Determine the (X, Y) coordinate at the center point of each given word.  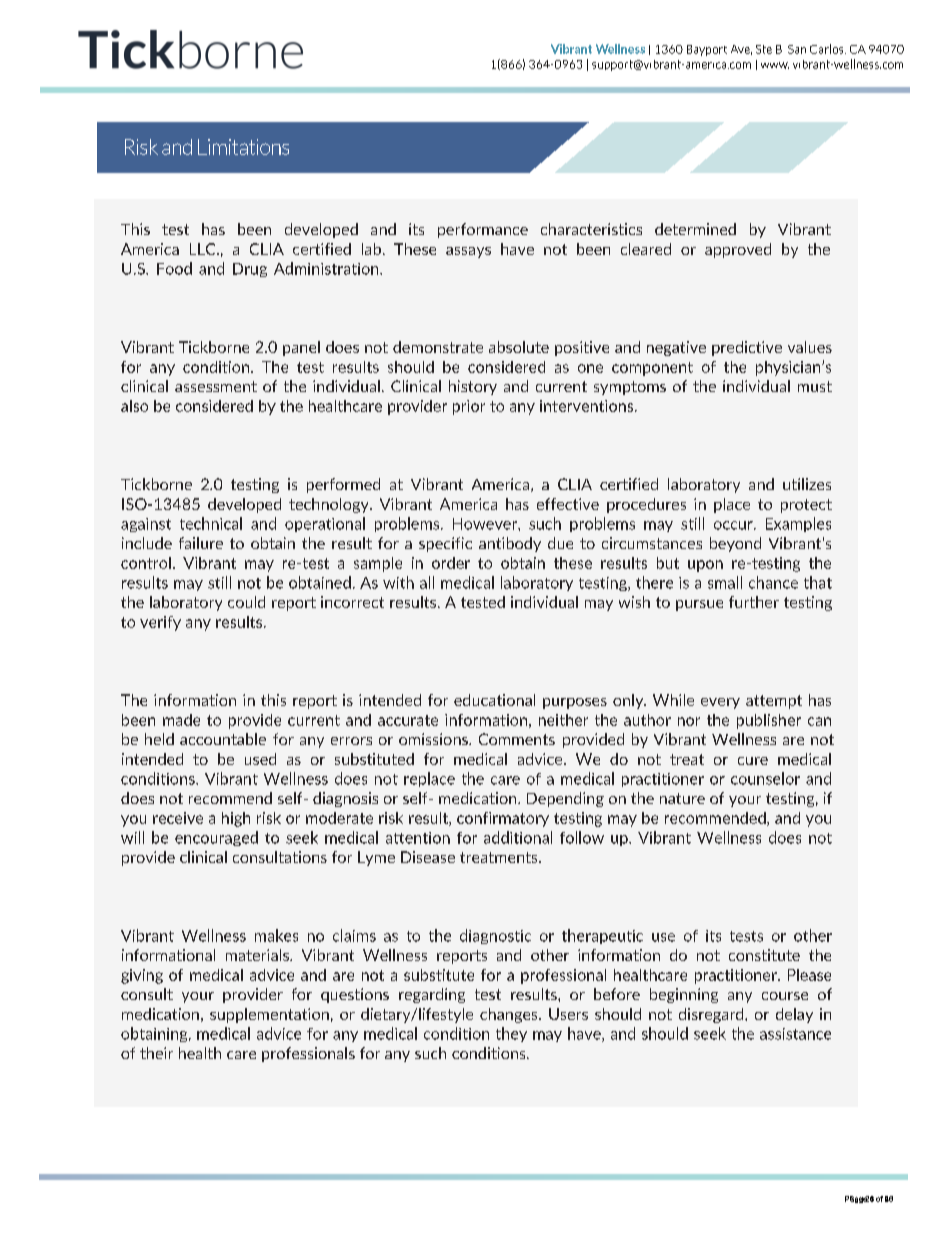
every (720, 703)
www (775, 65)
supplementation (269, 1015)
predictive (747, 348)
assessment (216, 386)
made (181, 720)
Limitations (243, 147)
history (473, 387)
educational (494, 700)
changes (510, 1015)
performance (483, 230)
